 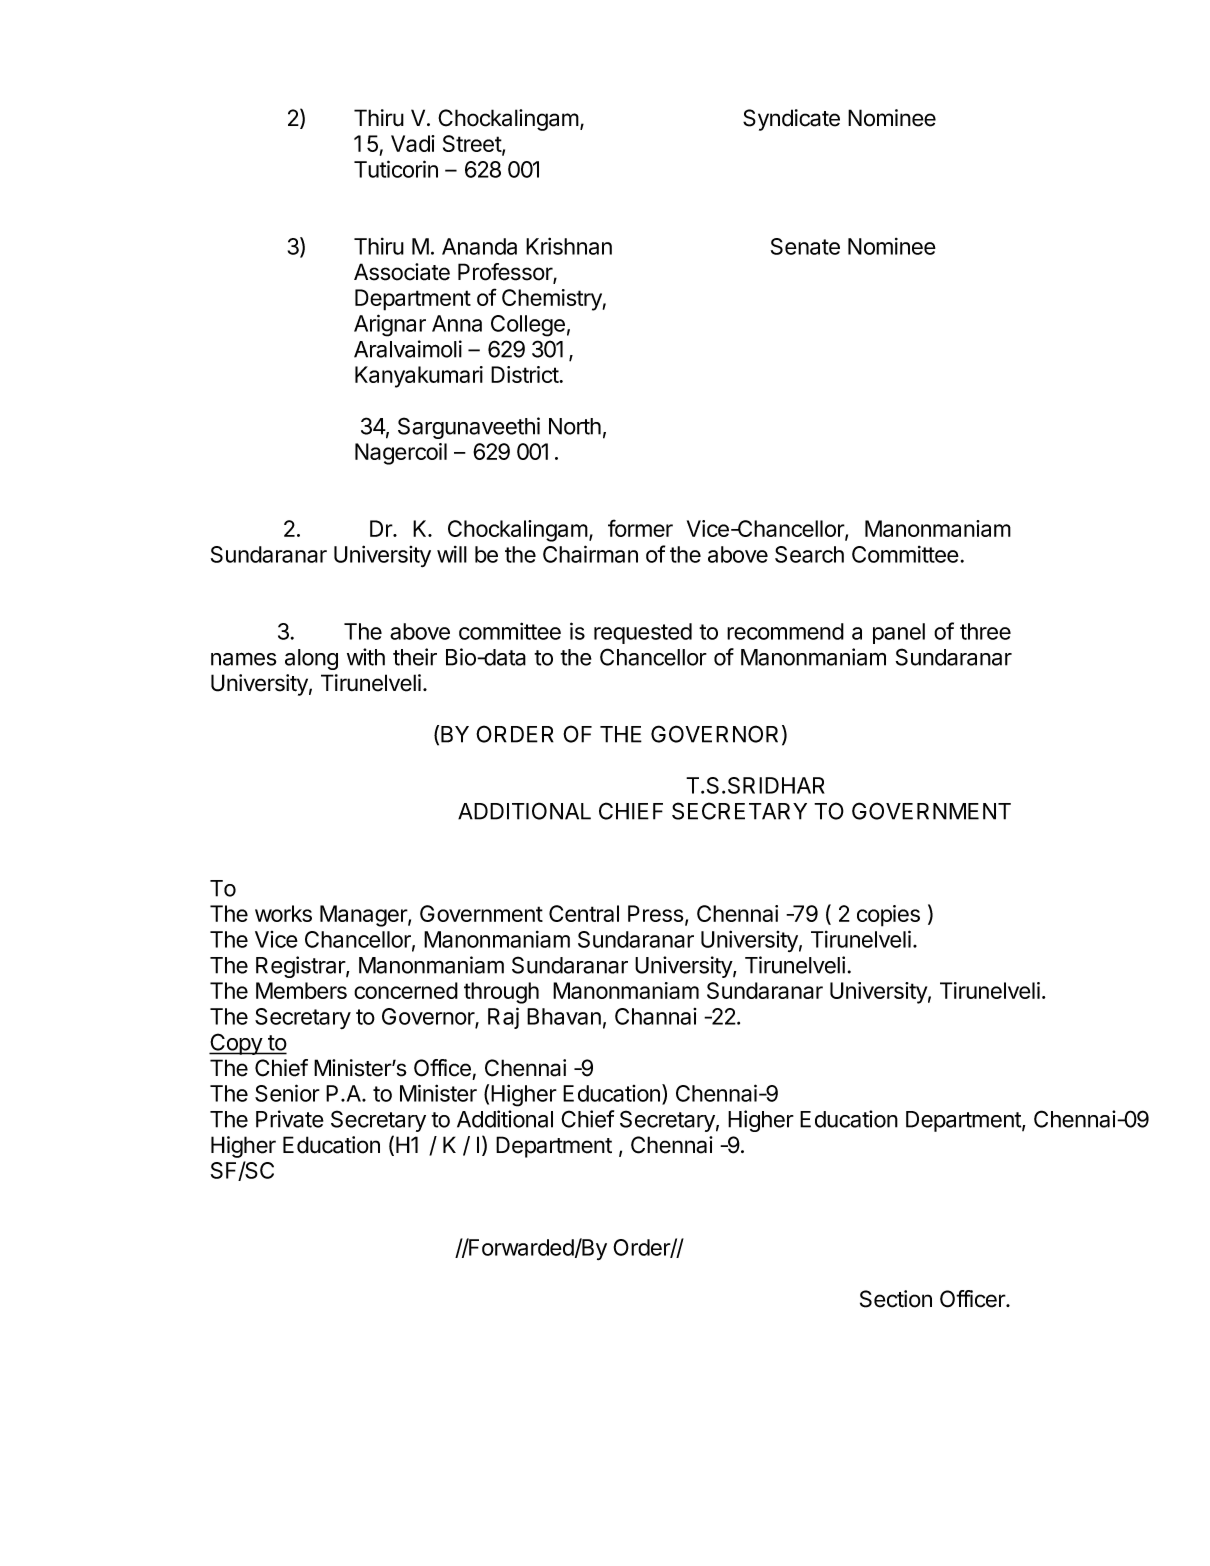 I want to click on Central, so click(x=584, y=913).
